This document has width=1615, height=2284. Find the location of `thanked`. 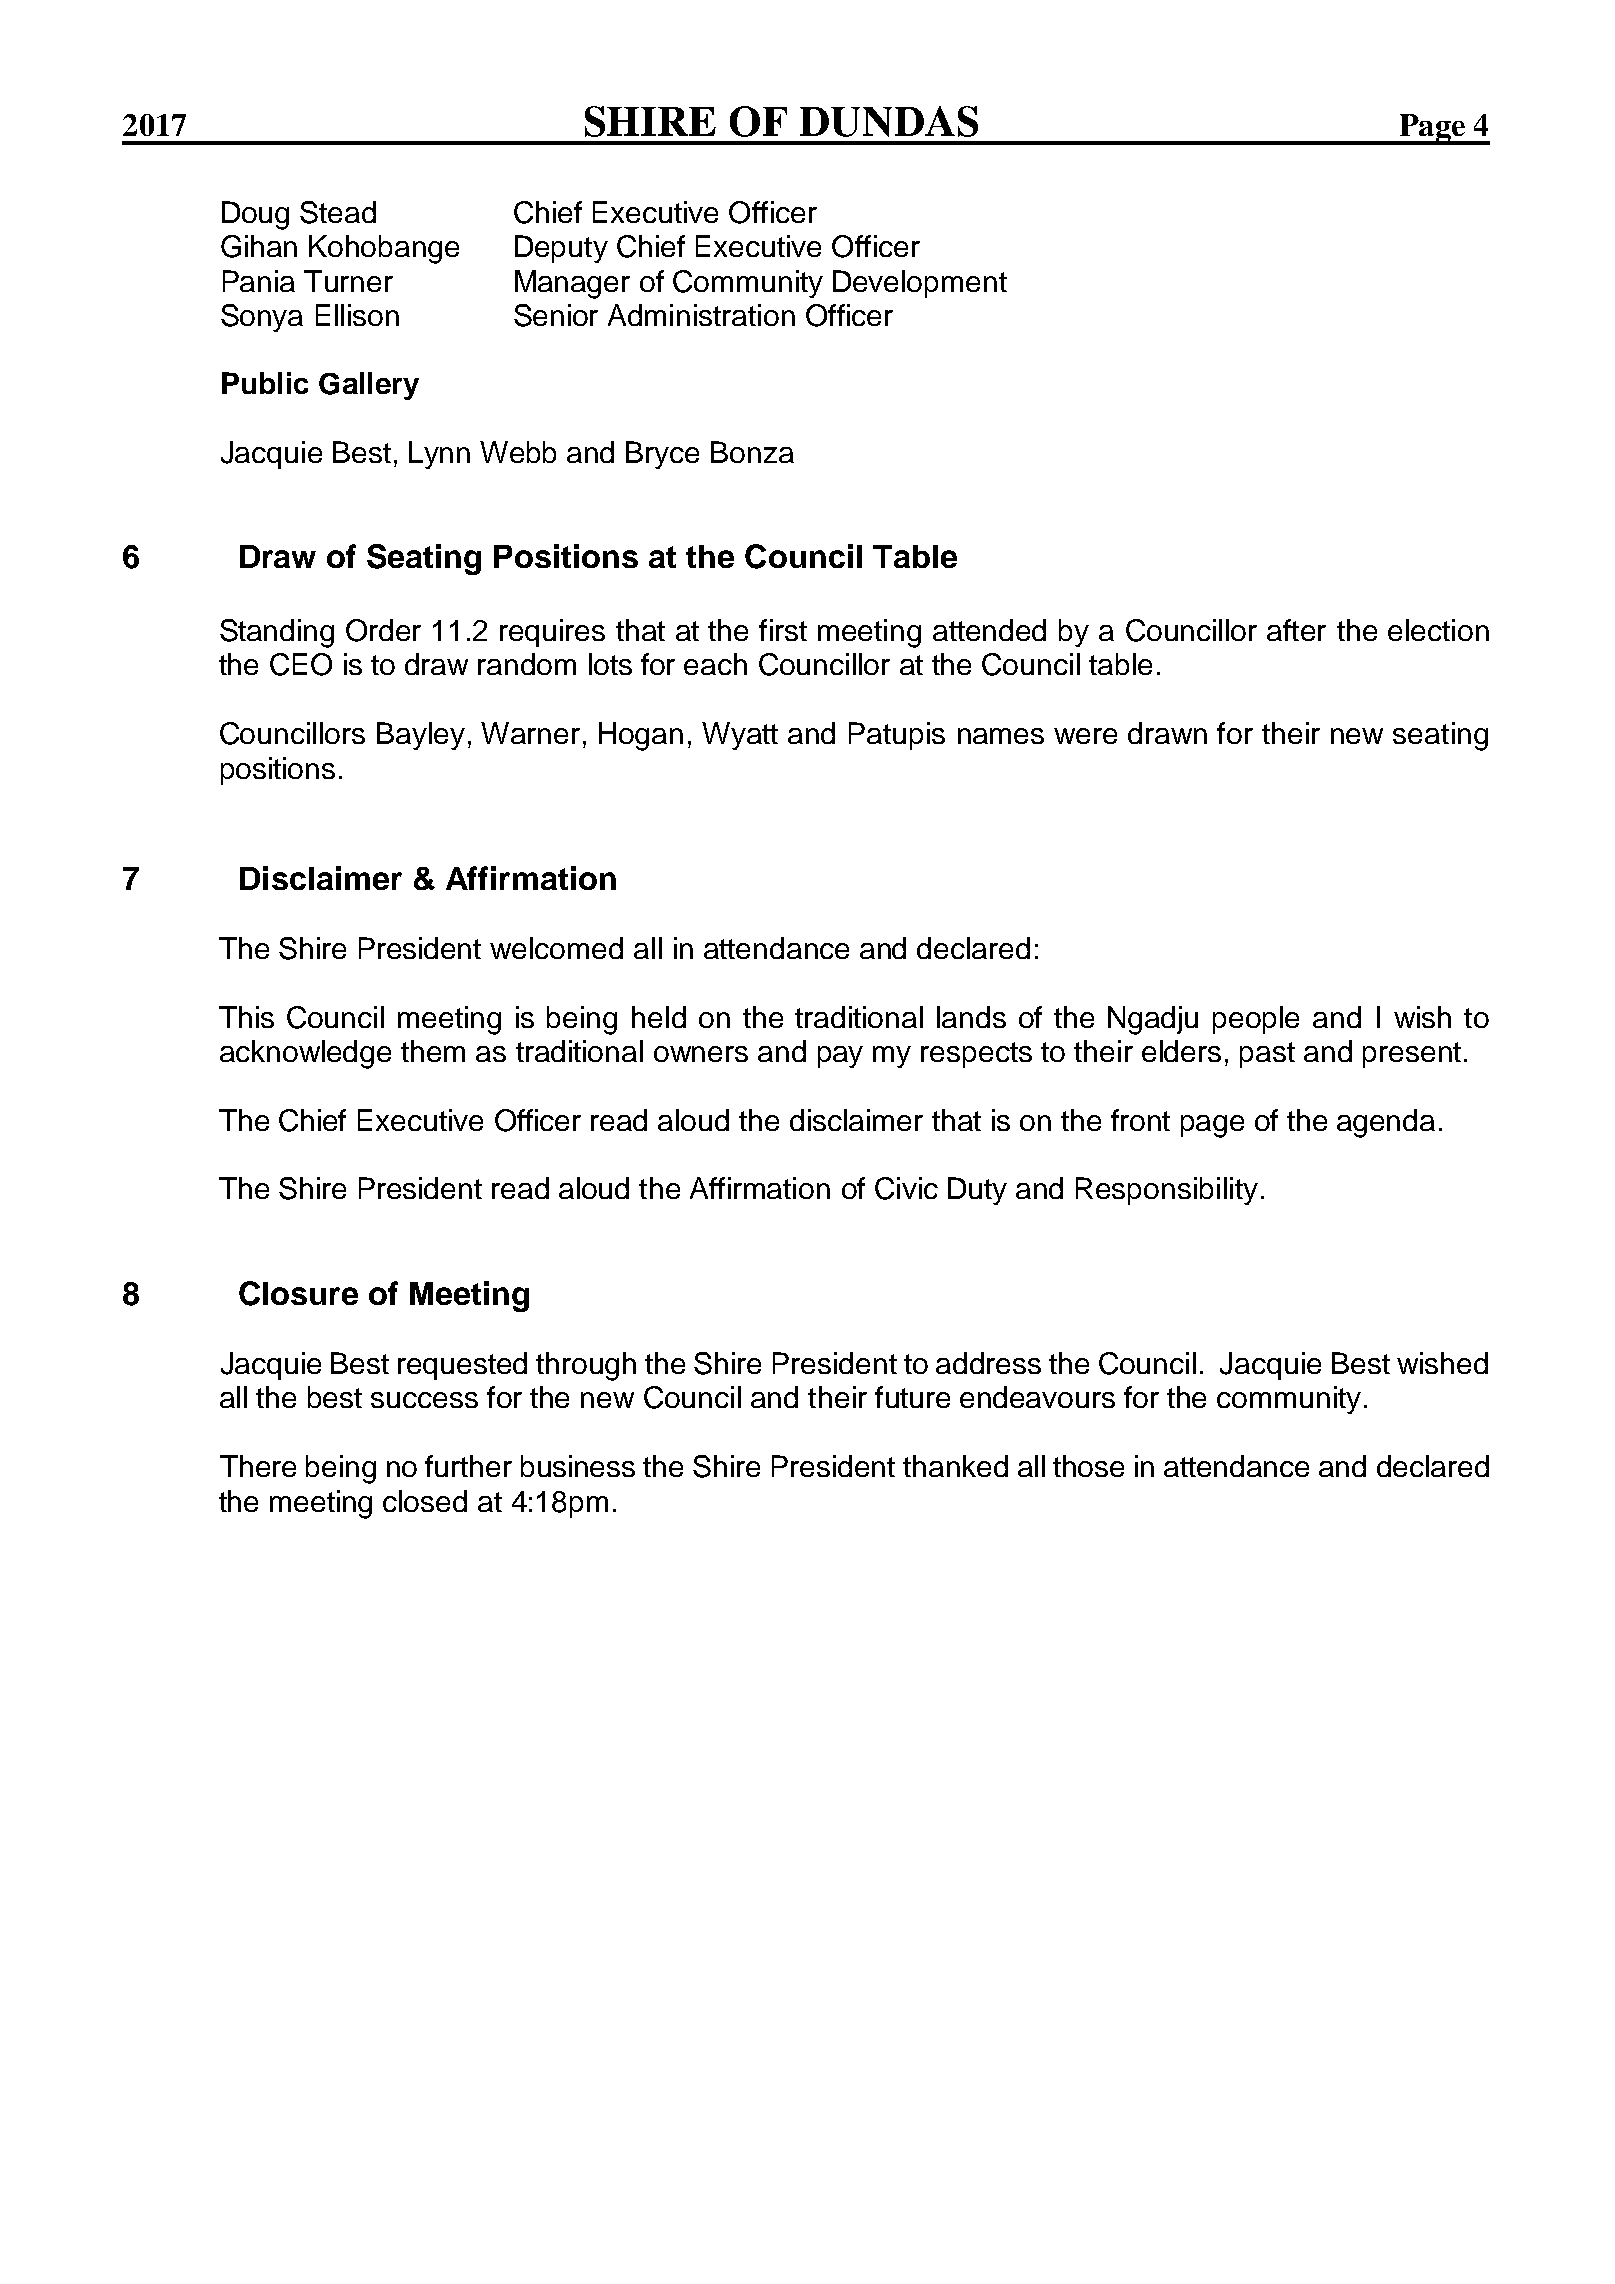

thanked is located at coordinates (955, 1466).
